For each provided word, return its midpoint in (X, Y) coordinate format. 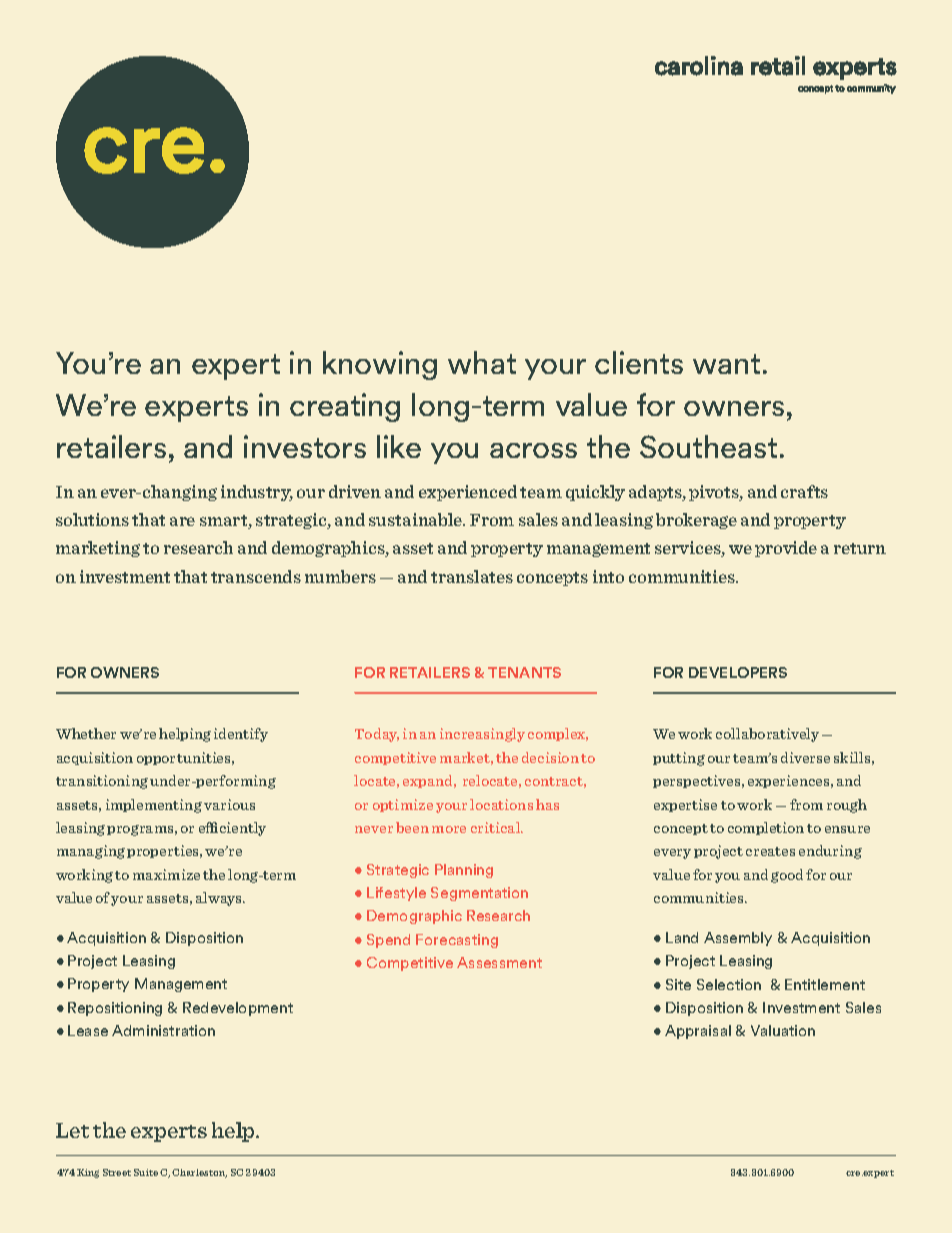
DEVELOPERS (738, 672)
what (482, 362)
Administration (163, 1030)
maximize (166, 874)
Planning (464, 871)
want (726, 364)
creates (770, 851)
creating (345, 407)
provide (786, 549)
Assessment (499, 962)
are (182, 521)
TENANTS (524, 672)
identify (241, 735)
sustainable (416, 519)
